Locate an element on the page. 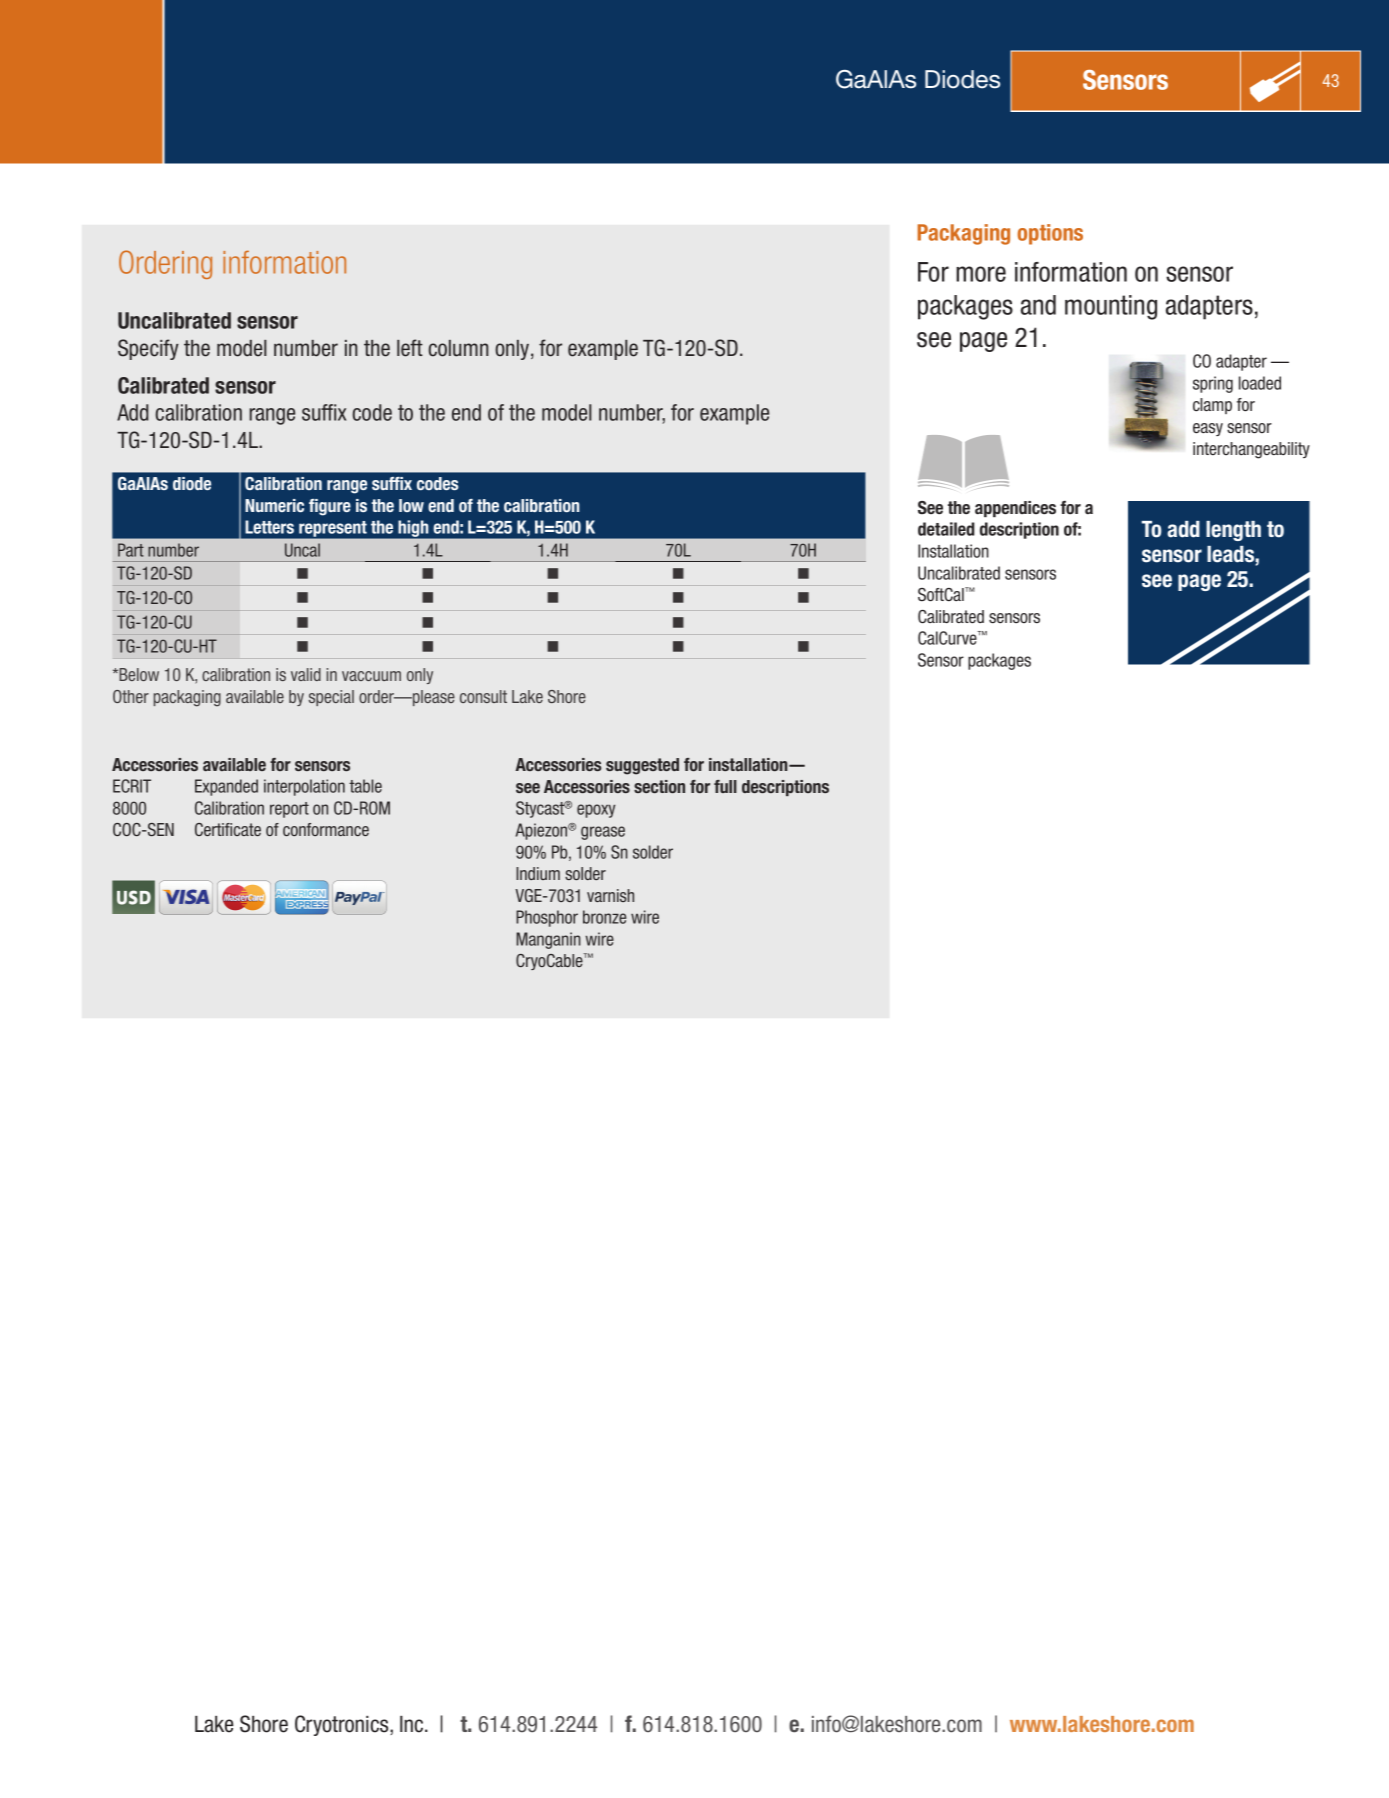  bronze is located at coordinates (604, 917).
